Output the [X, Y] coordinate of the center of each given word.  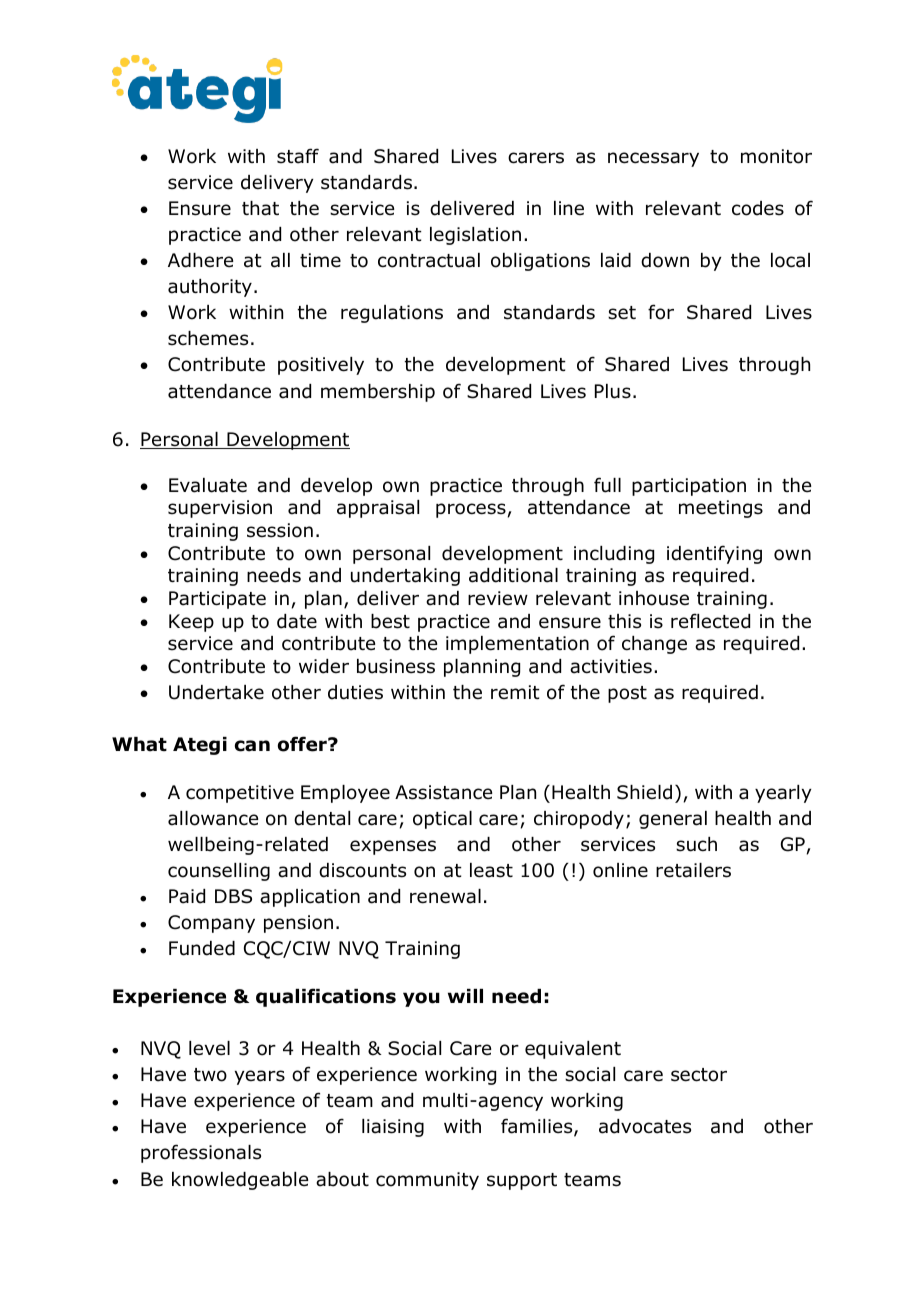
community [427, 1181]
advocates [645, 1126]
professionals [201, 1153]
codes [758, 208]
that [260, 208]
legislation [475, 236]
